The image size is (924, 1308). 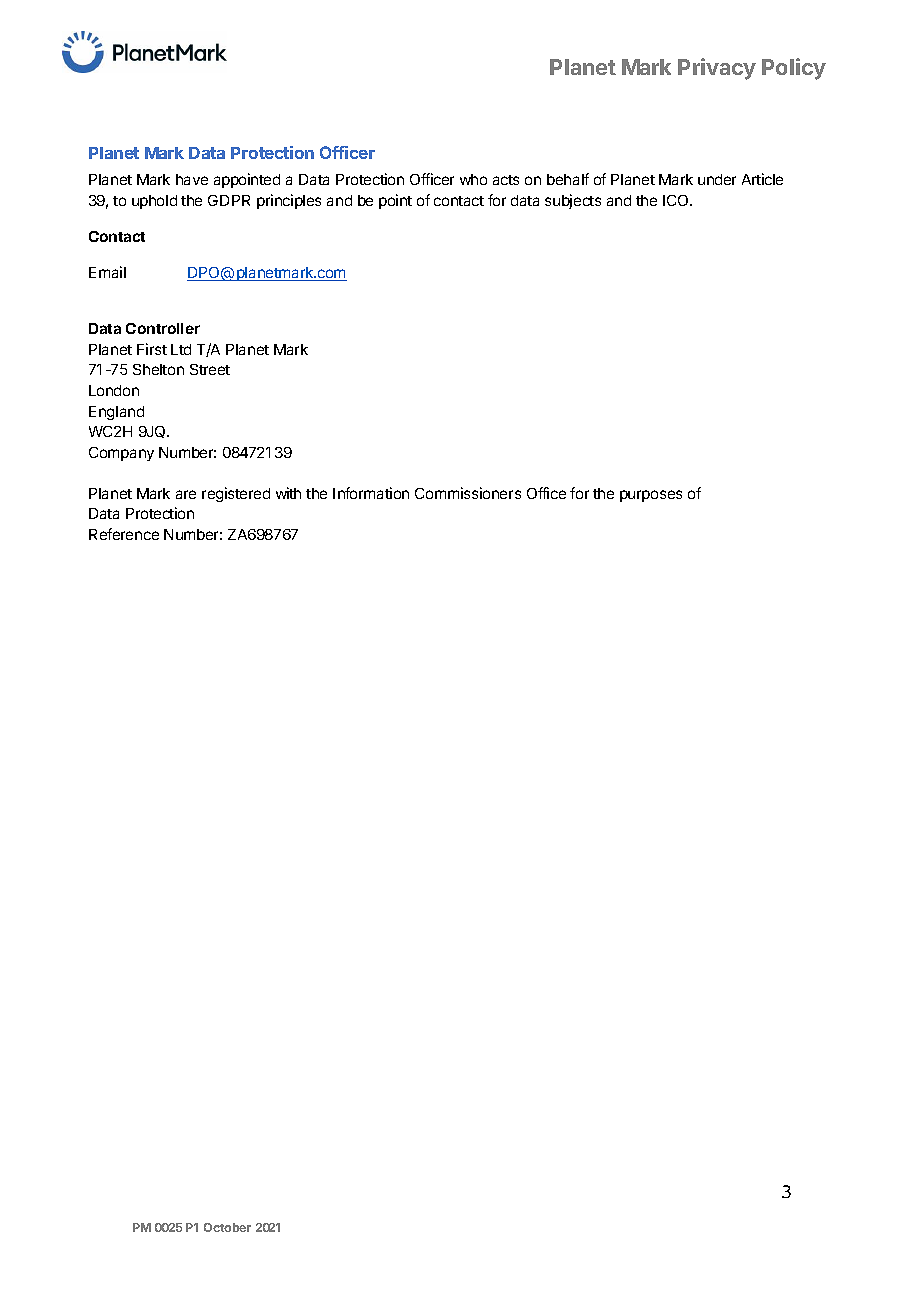 I want to click on Commissioners, so click(x=468, y=493).
